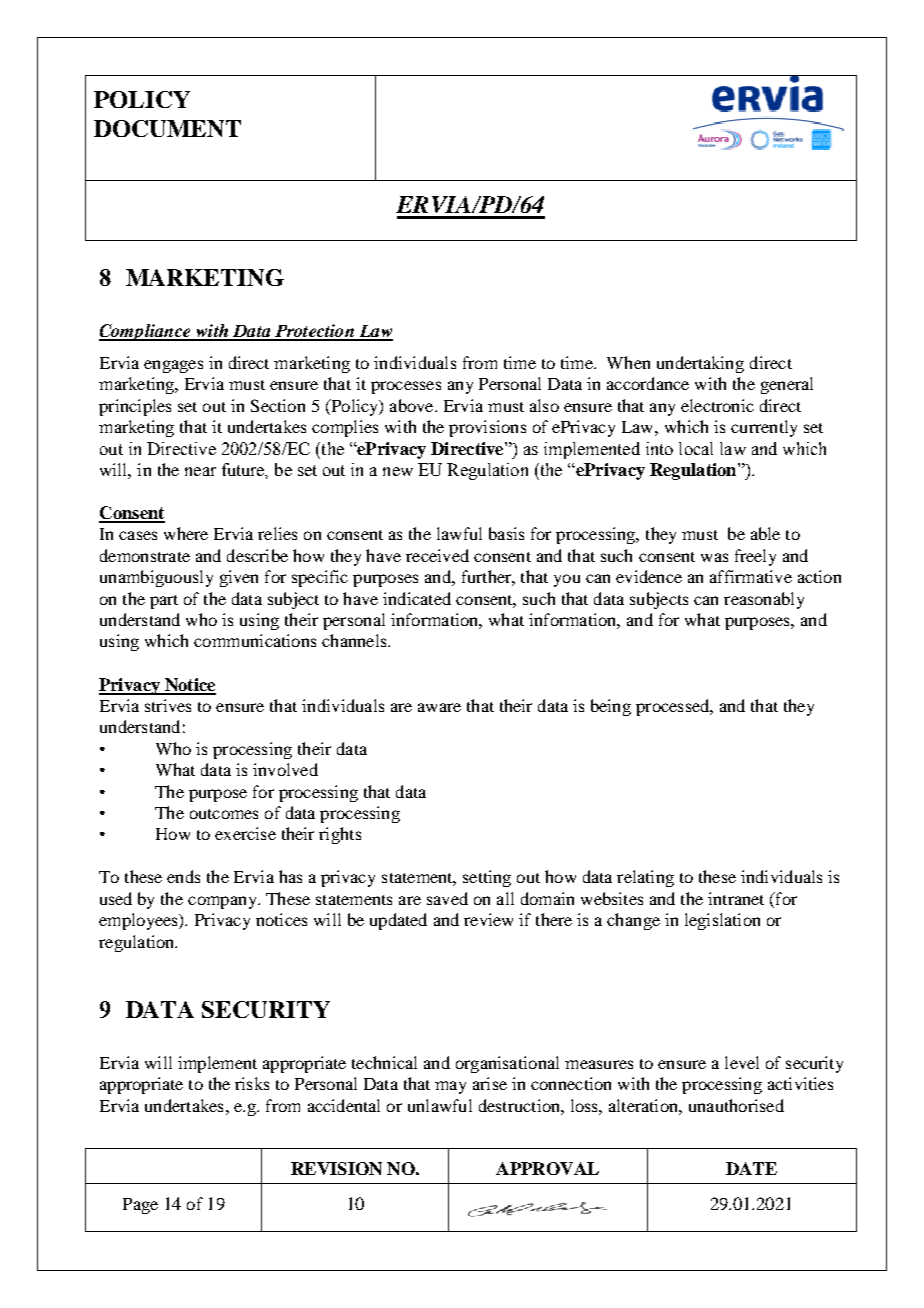 The height and width of the screenshot is (1308, 924). Describe the element at coordinates (140, 1206) in the screenshot. I see `Page` at that location.
